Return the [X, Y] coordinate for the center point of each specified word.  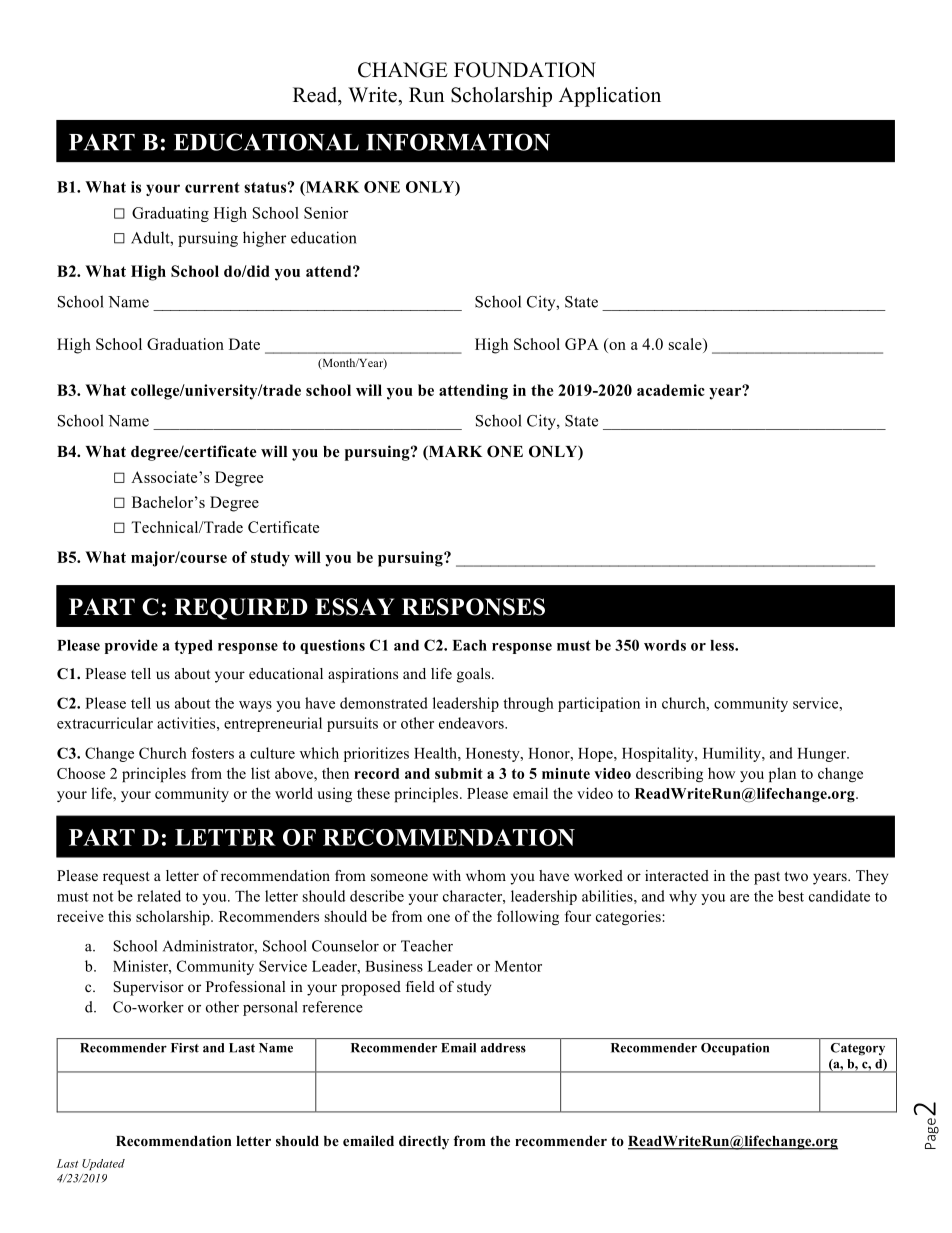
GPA [582, 344]
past [767, 878]
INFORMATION [458, 142]
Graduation [185, 344]
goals [475, 675]
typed [193, 647]
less [723, 645]
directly [424, 1142]
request [126, 878]
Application [610, 97]
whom [486, 875]
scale [686, 344]
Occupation [735, 1049]
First [185, 1048]
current [212, 187]
